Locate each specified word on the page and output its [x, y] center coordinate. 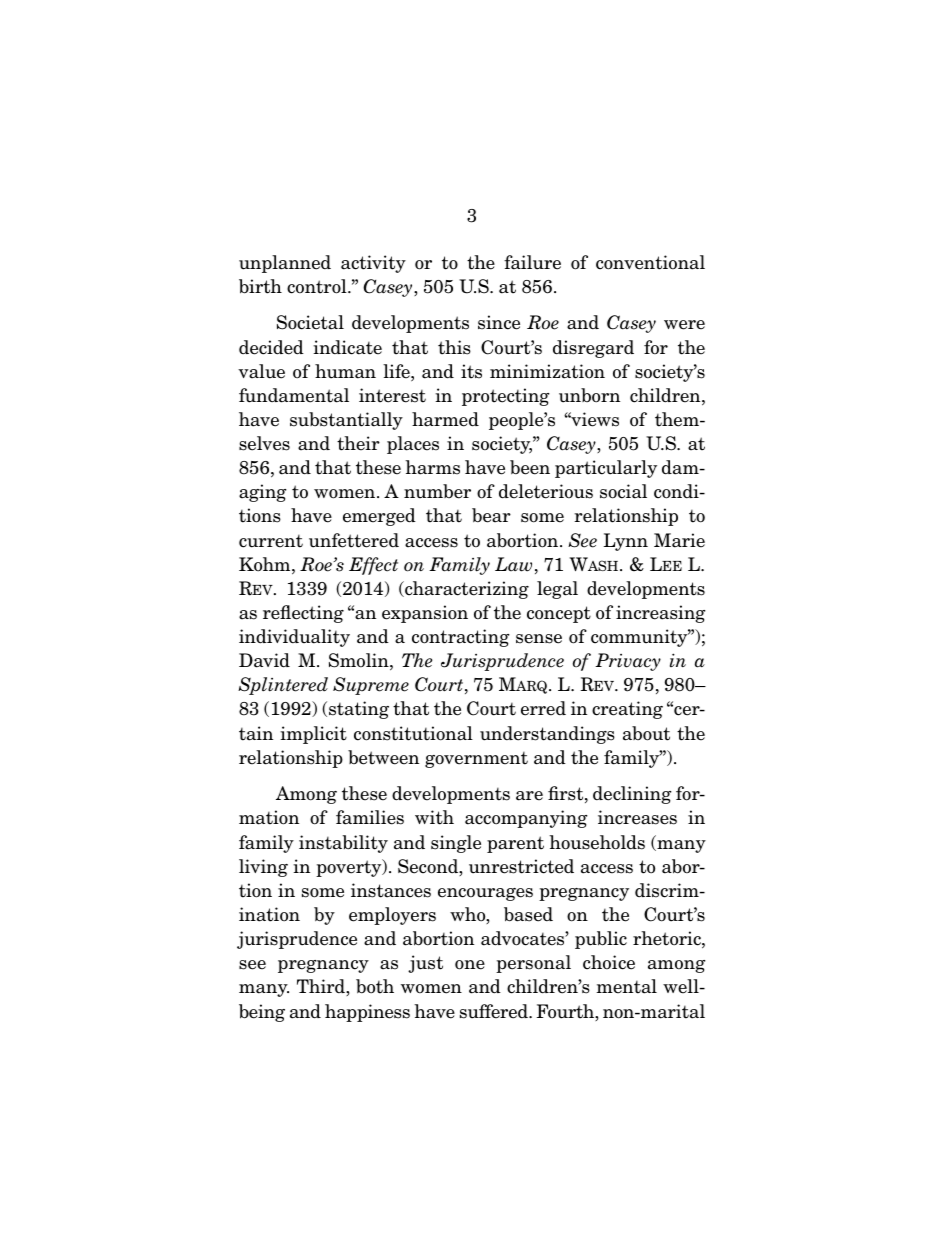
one [470, 965]
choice [609, 962]
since [499, 322]
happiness [367, 1013]
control [318, 286]
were [684, 325]
